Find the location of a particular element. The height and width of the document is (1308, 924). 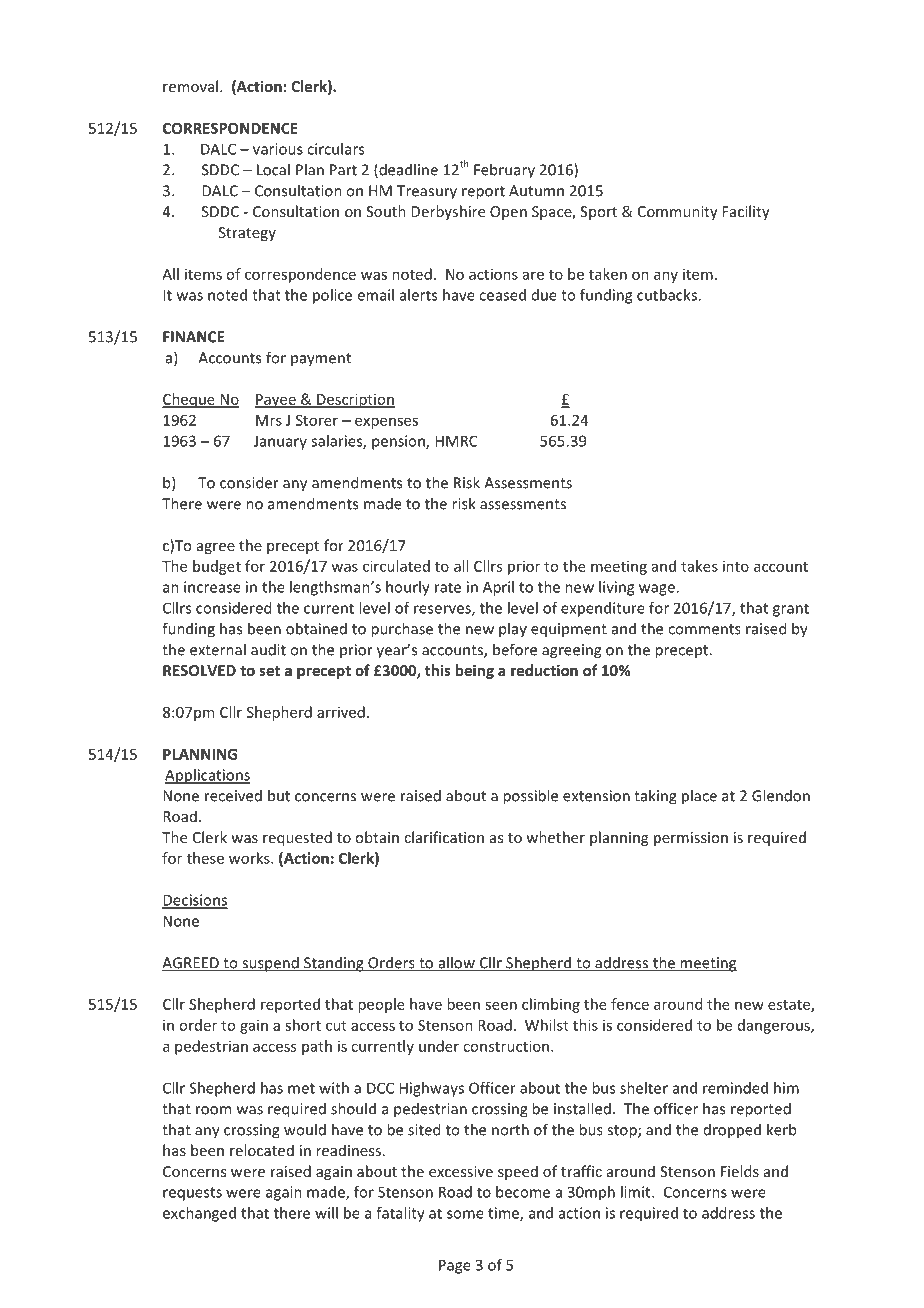

various is located at coordinates (278, 149).
